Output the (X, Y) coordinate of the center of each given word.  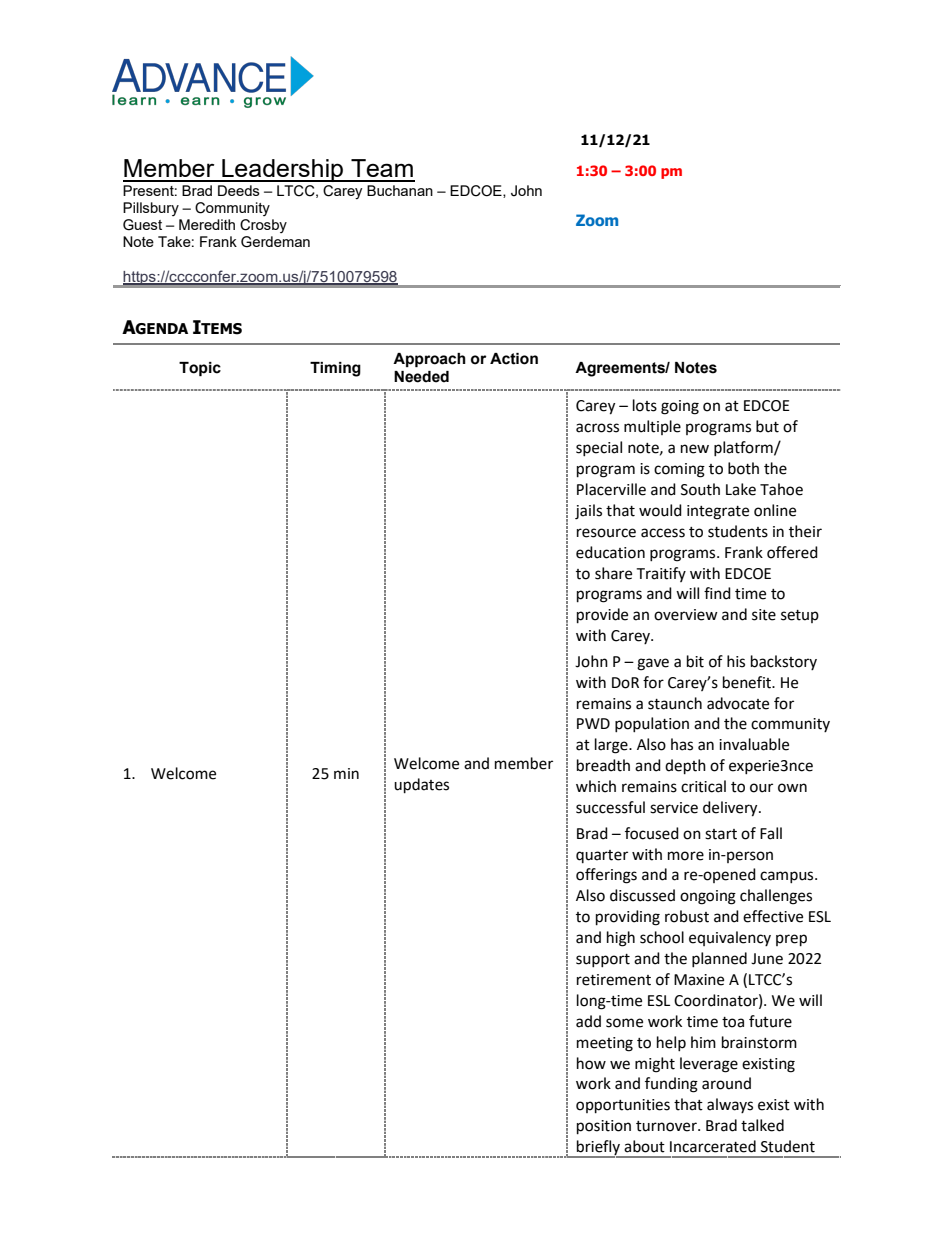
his (736, 661)
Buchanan (400, 190)
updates (421, 786)
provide (602, 616)
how (591, 1063)
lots (645, 405)
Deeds (239, 190)
